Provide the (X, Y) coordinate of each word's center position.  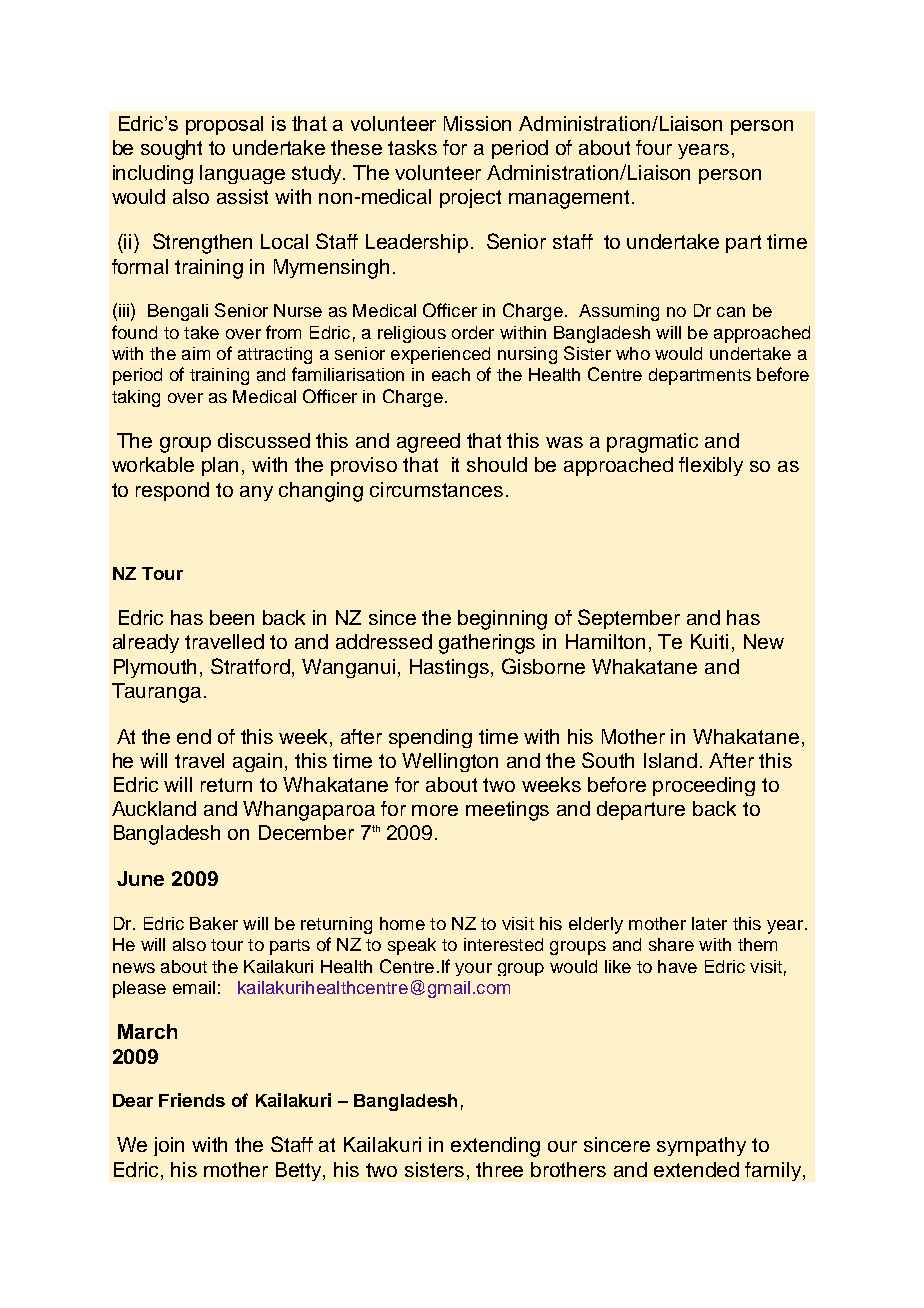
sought (171, 150)
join (169, 1146)
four (654, 147)
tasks (412, 147)
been (232, 617)
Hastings (451, 668)
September (629, 619)
